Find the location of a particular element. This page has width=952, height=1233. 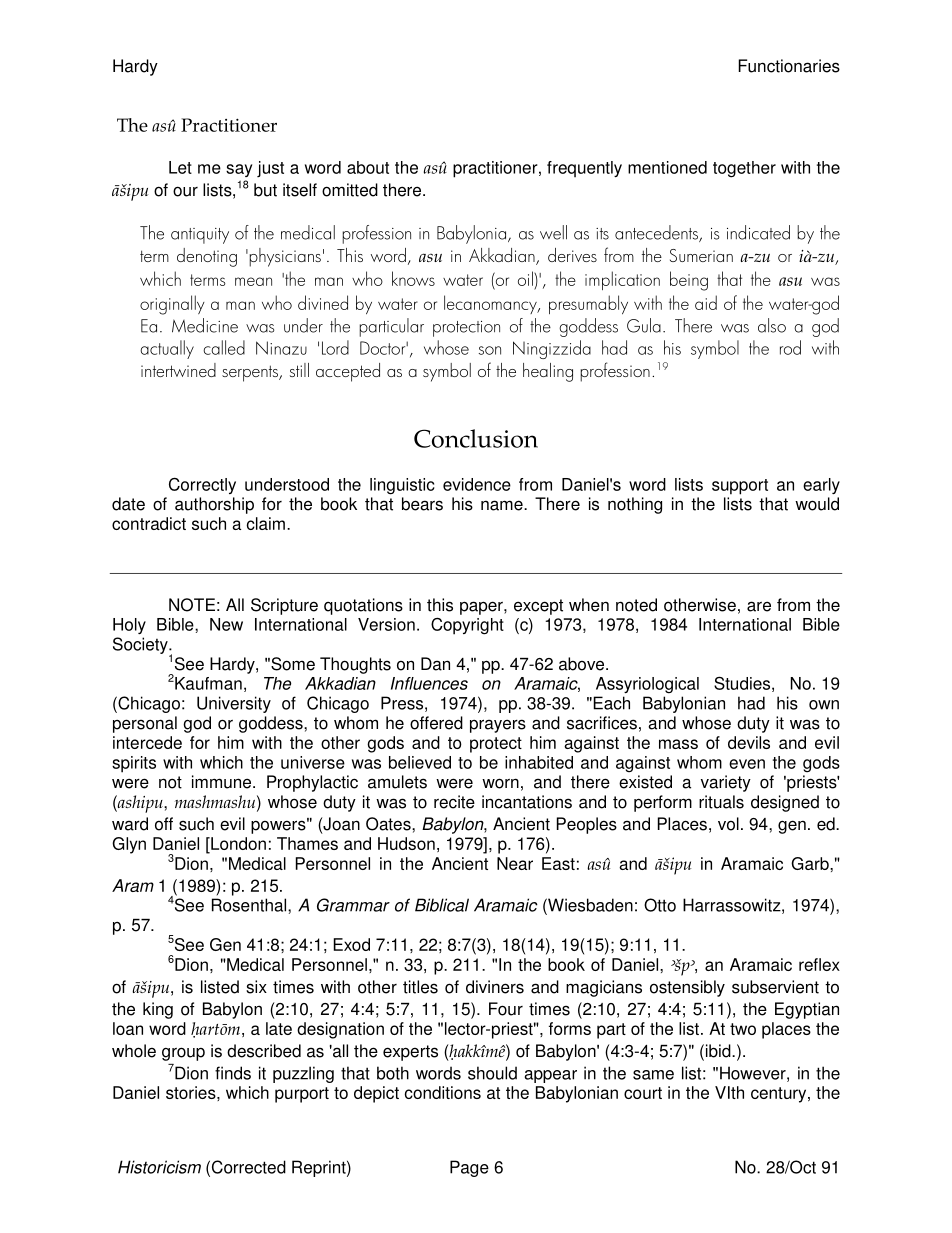

are is located at coordinates (759, 606).
